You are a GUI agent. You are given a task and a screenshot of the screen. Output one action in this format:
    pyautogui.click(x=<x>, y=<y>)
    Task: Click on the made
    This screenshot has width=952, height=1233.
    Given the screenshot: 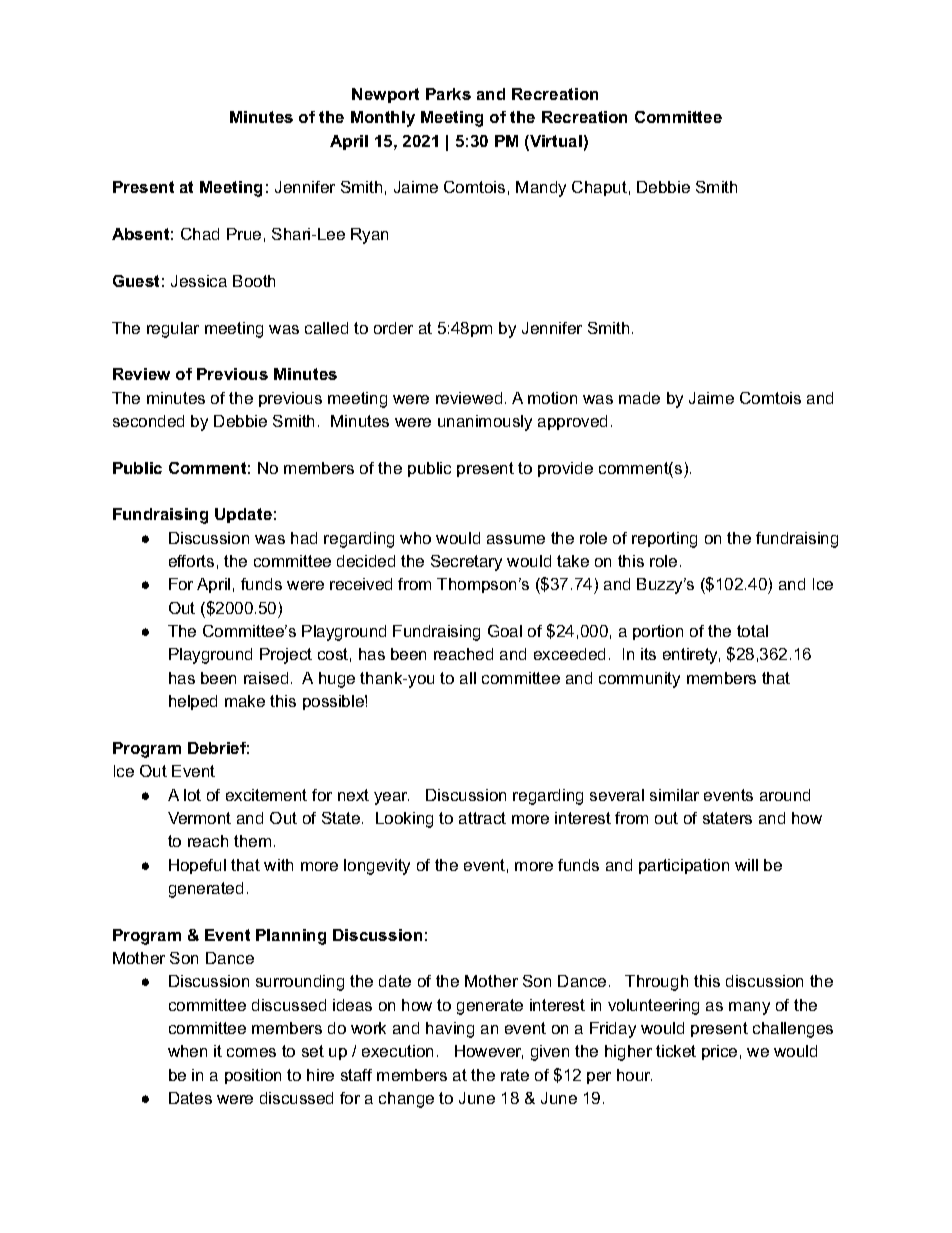 What is the action you would take?
    pyautogui.click(x=639, y=398)
